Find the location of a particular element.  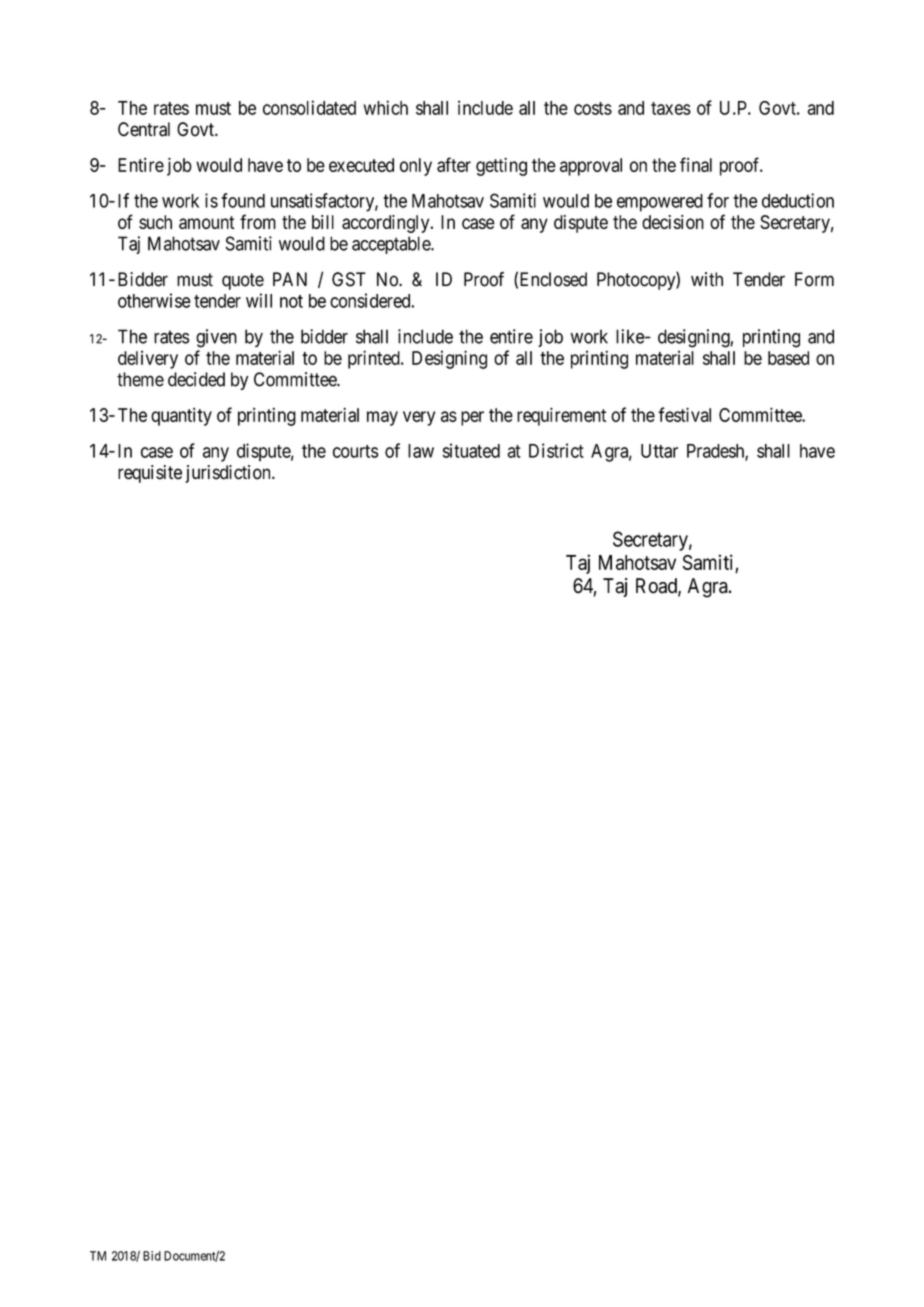

taxes is located at coordinates (671, 108).
